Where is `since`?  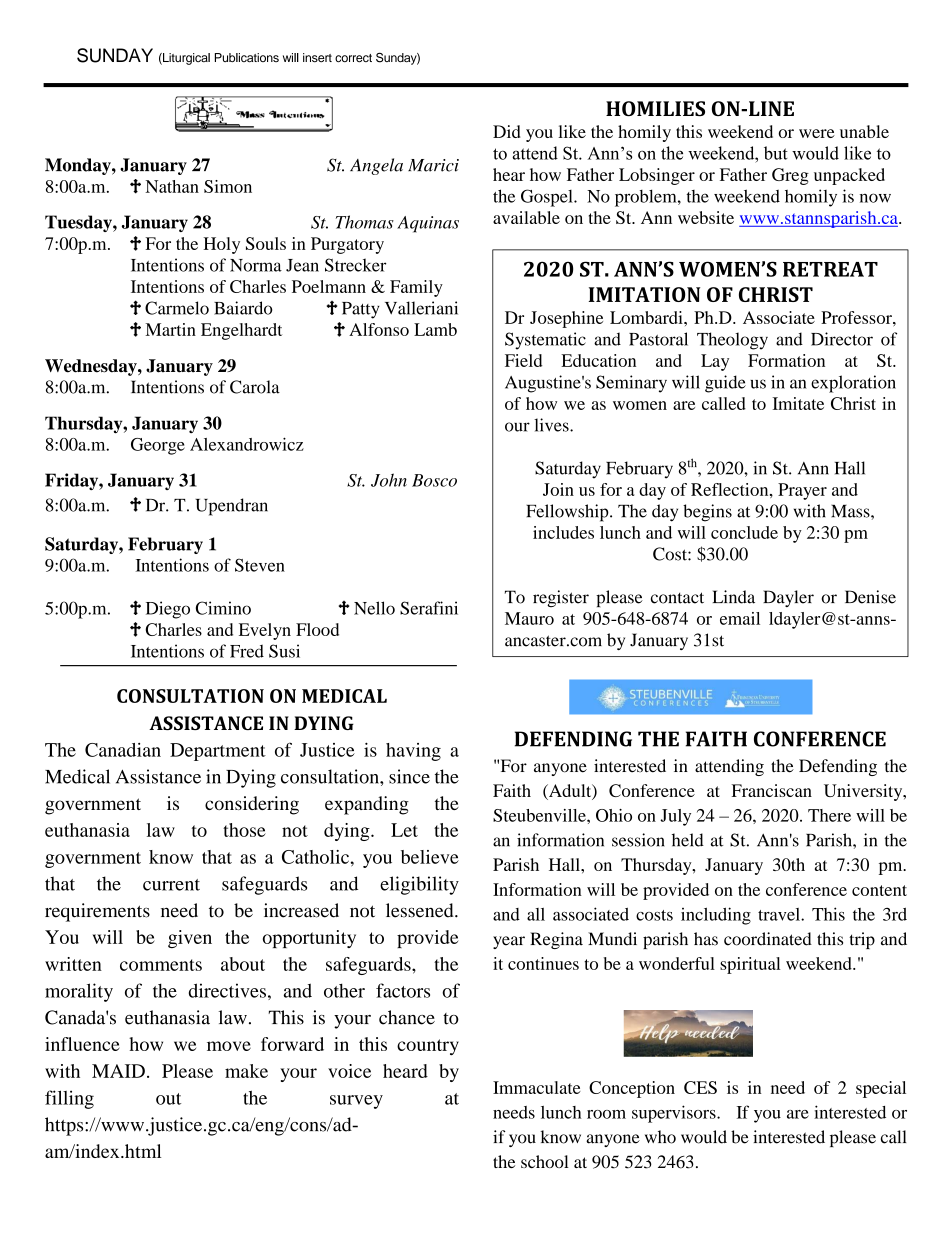
since is located at coordinates (409, 776).
